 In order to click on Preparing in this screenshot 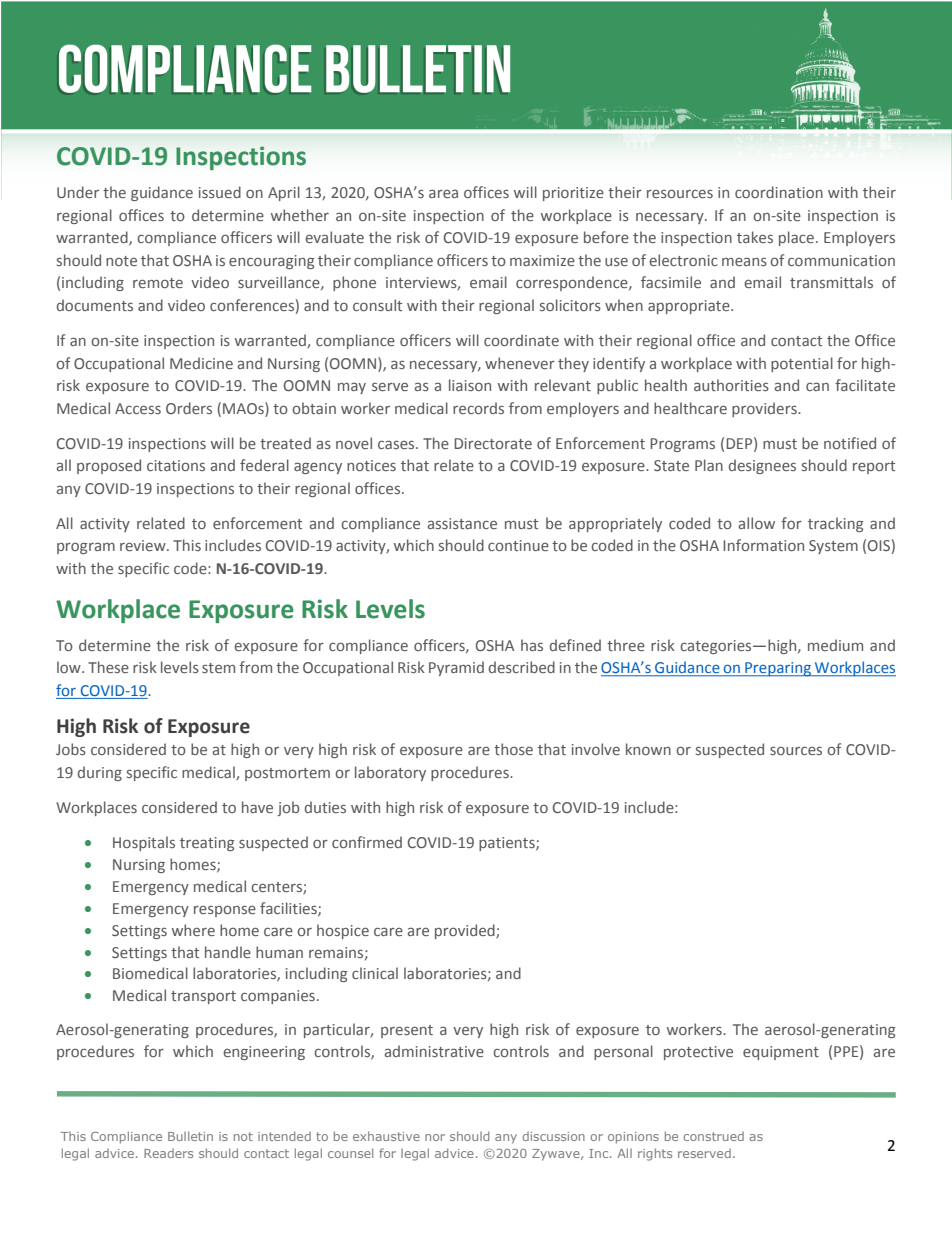, I will do `click(778, 669)`.
